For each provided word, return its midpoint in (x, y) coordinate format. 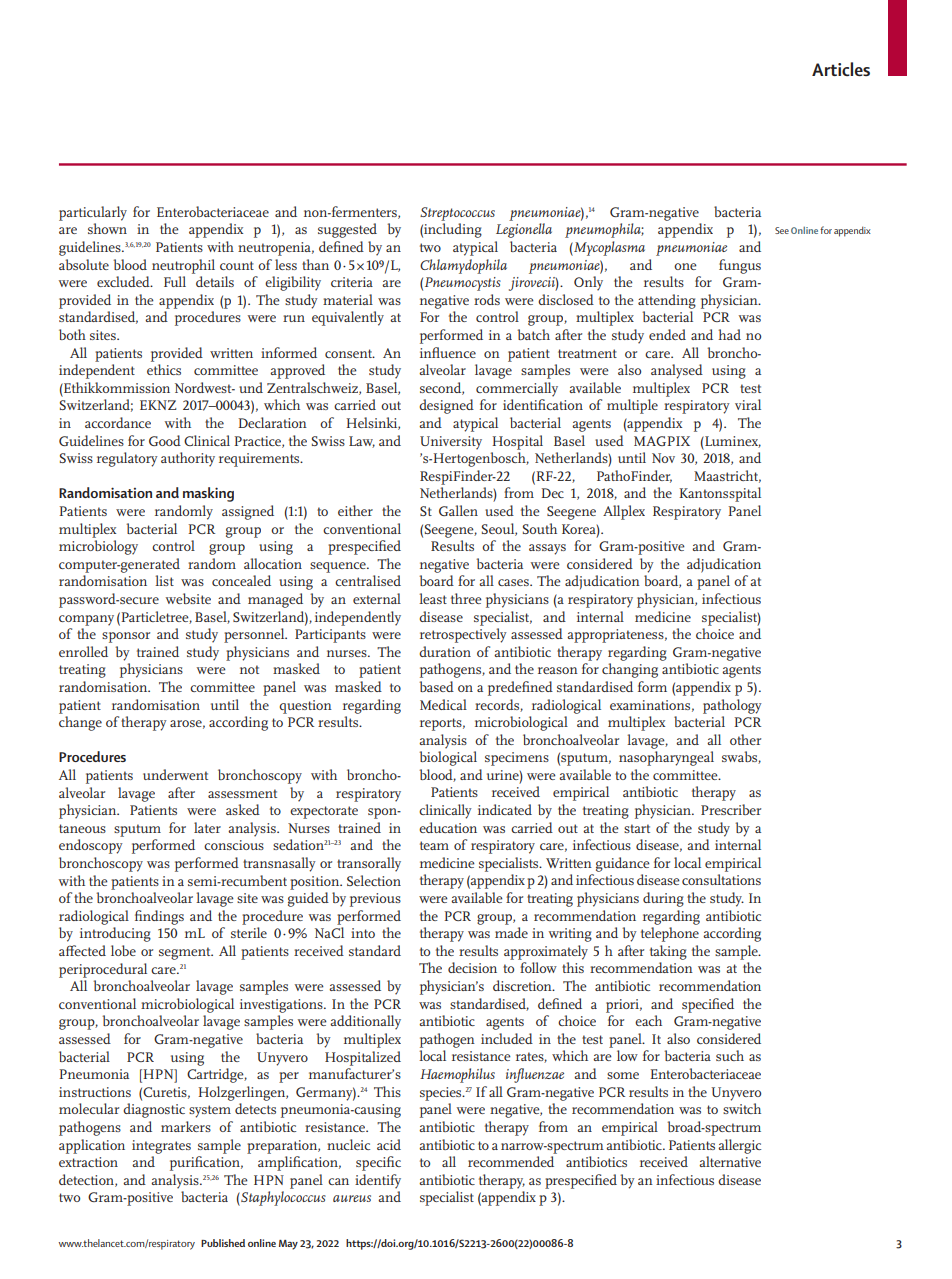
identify (378, 1181)
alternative (730, 1161)
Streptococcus (457, 214)
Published (223, 1243)
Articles (841, 69)
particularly (93, 213)
